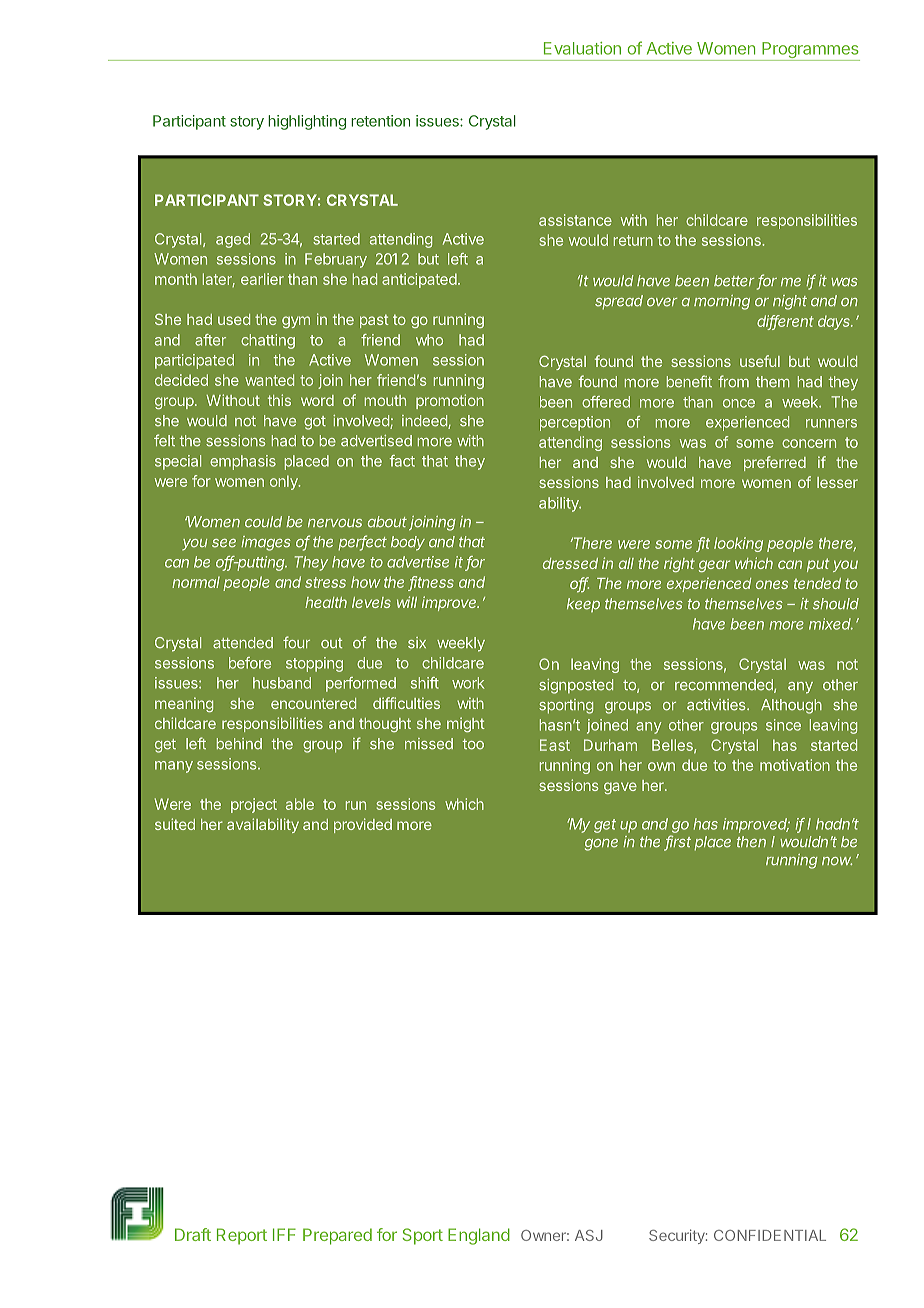  I want to click on Evaluation, so click(582, 48).
